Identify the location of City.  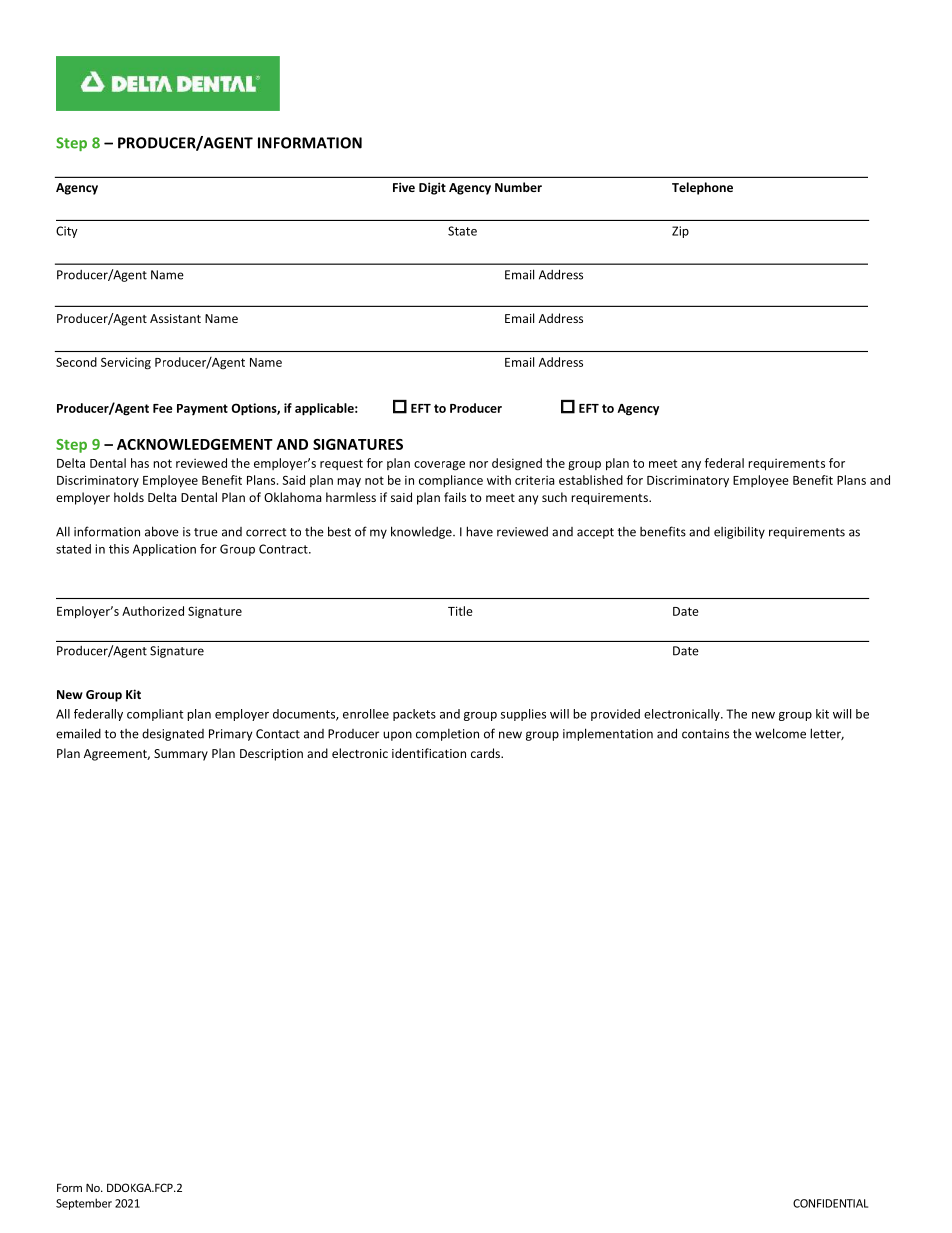
(67, 232).
